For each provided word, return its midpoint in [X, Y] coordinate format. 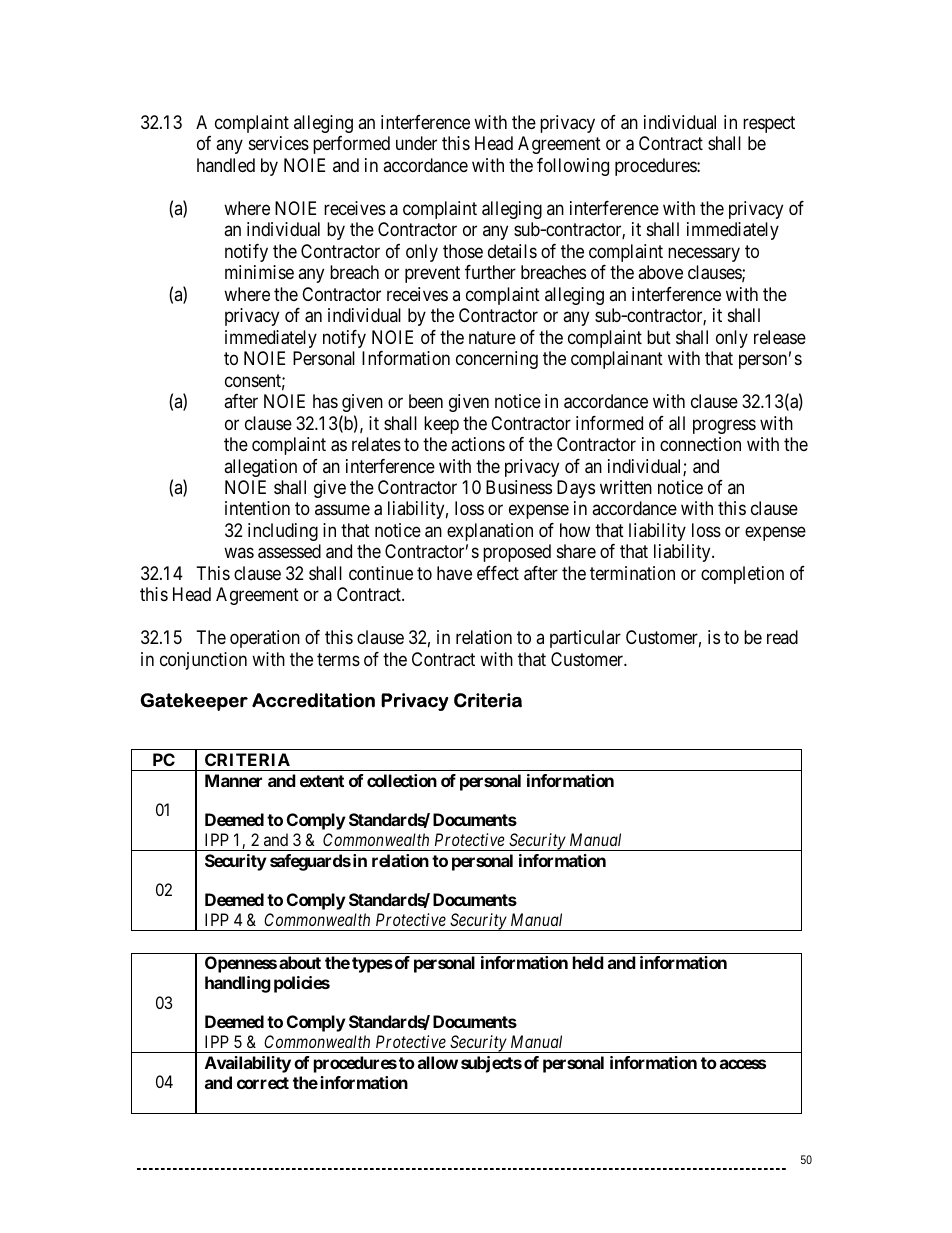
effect [498, 573]
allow [438, 1062]
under [416, 143]
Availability [248, 1064]
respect [769, 124]
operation [265, 639]
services [279, 143]
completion [742, 575]
